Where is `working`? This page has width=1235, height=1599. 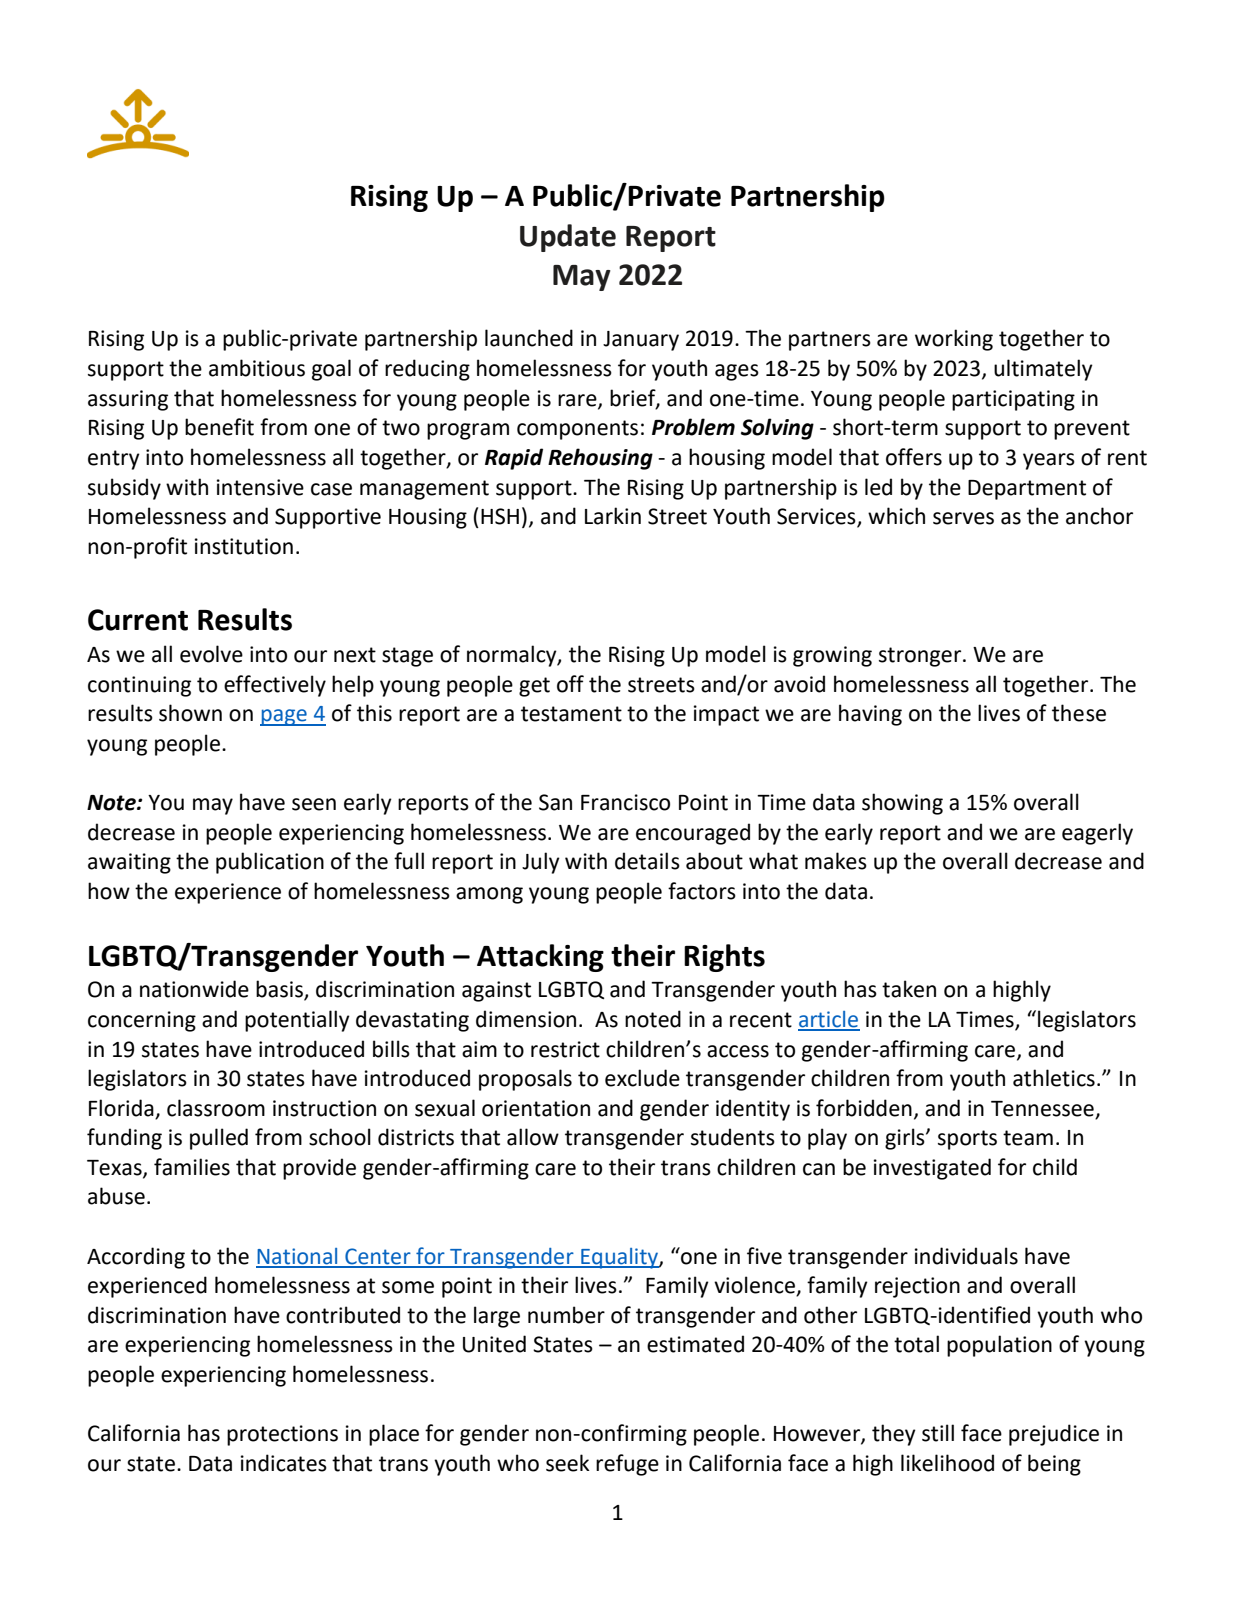
working is located at coordinates (954, 340).
